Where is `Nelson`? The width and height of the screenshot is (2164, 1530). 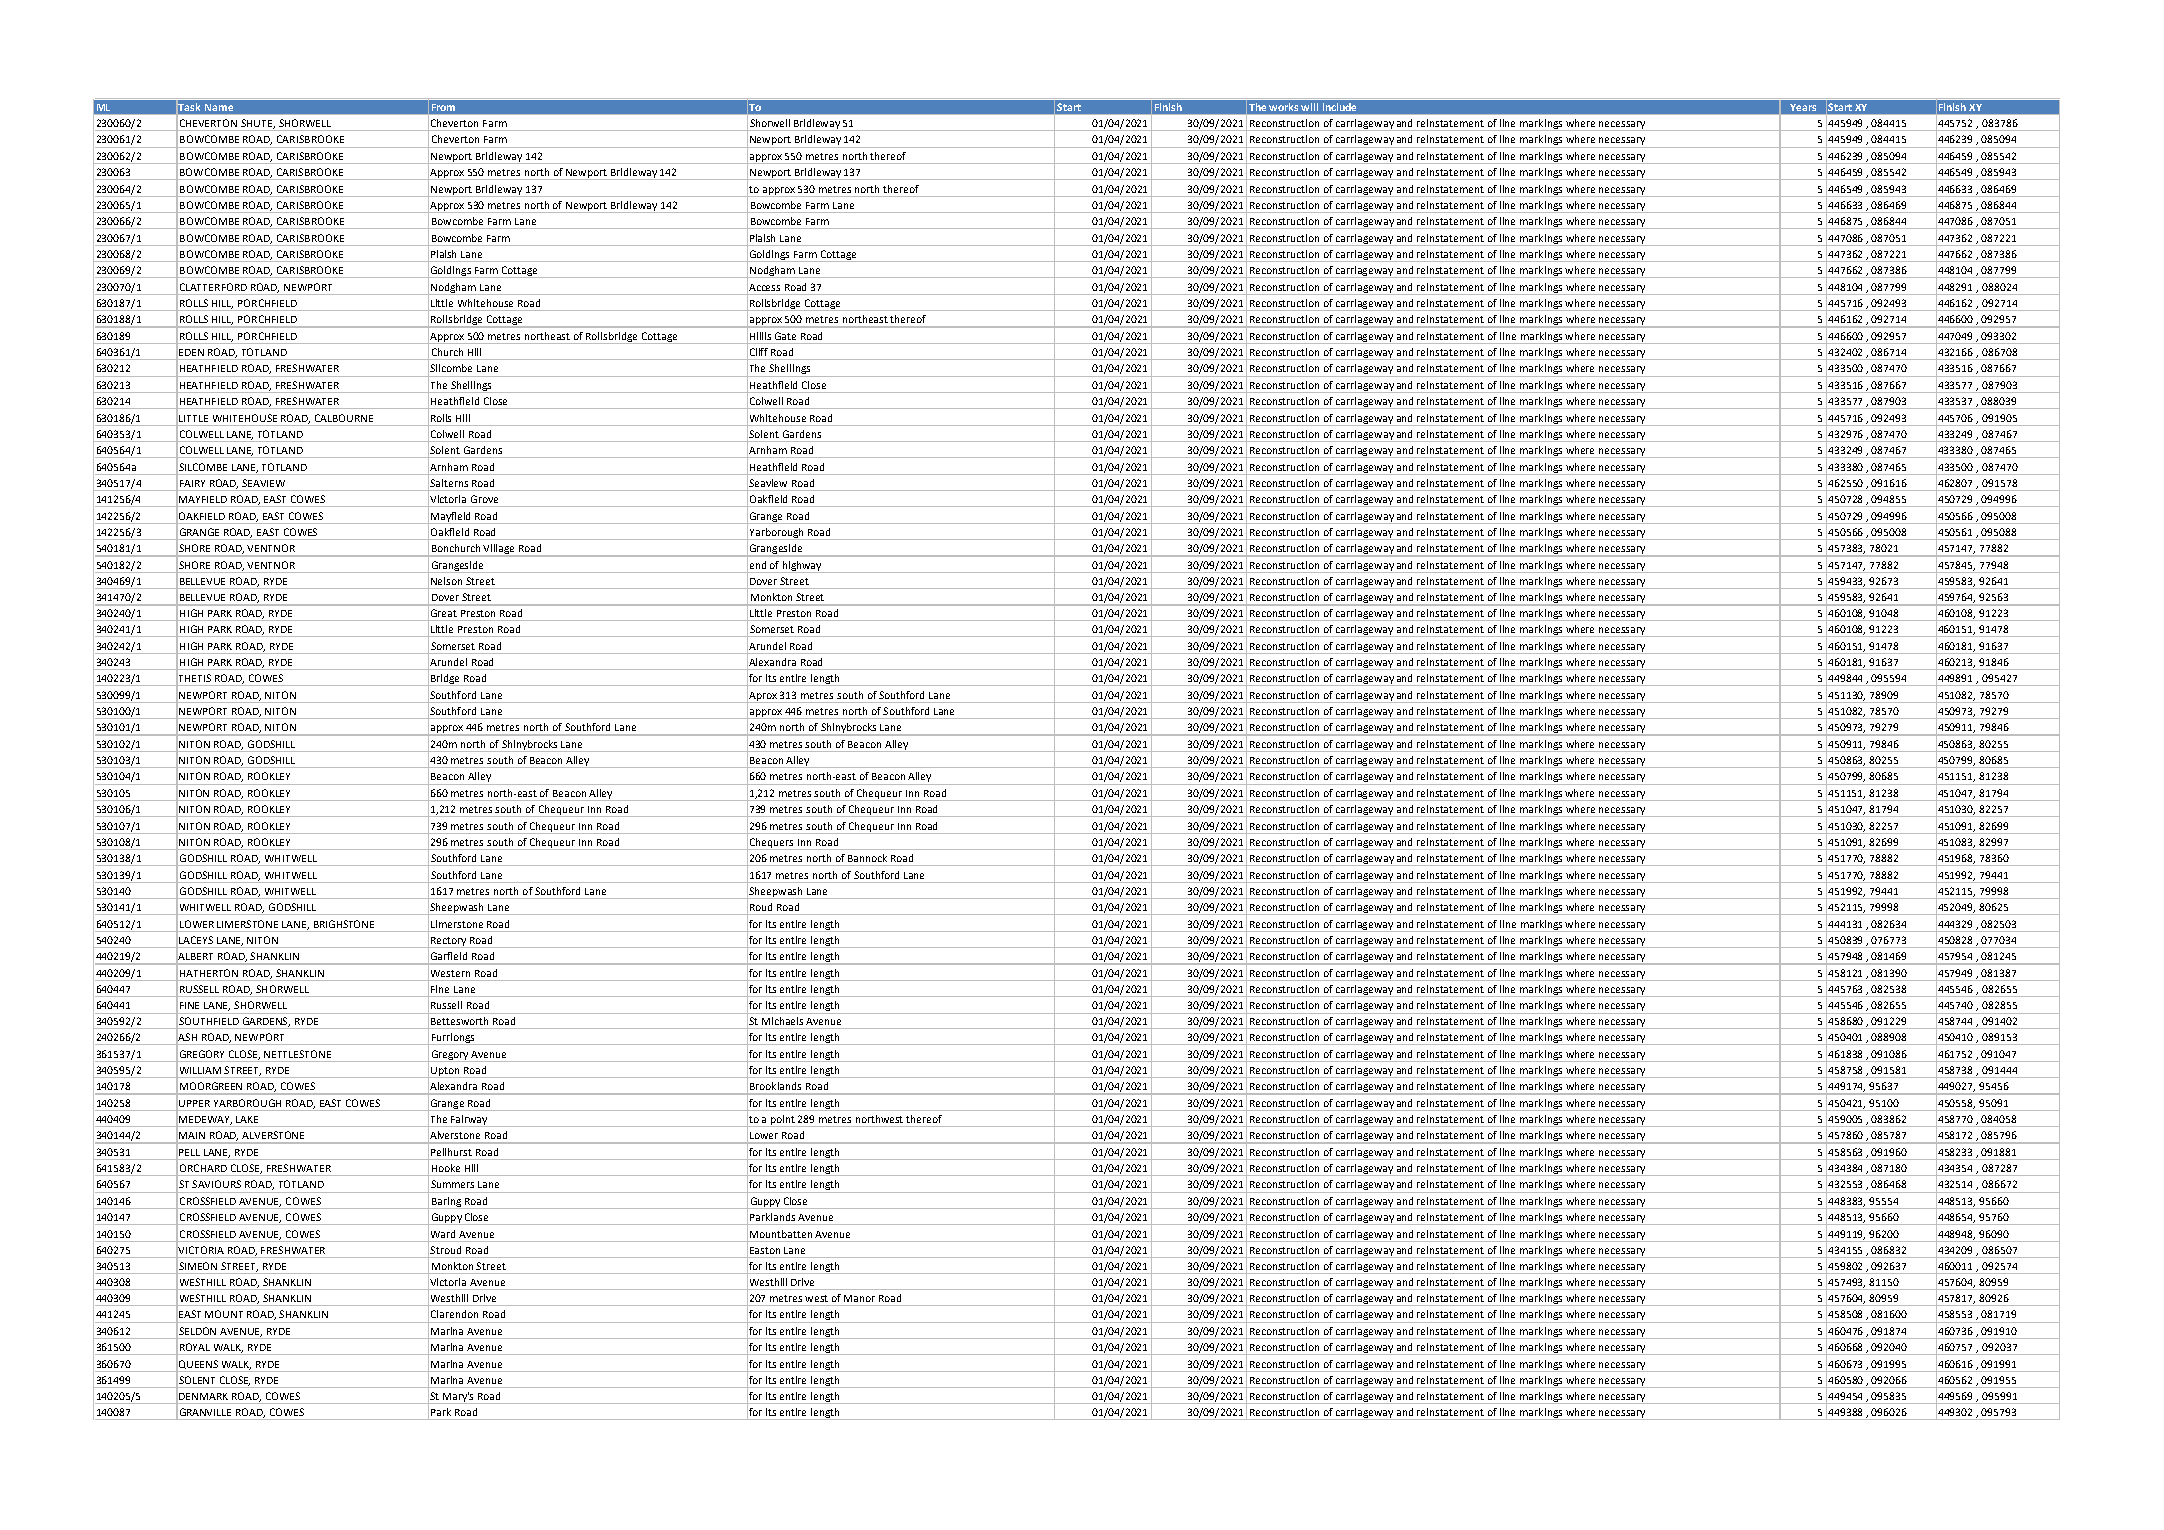 Nelson is located at coordinates (446, 581).
